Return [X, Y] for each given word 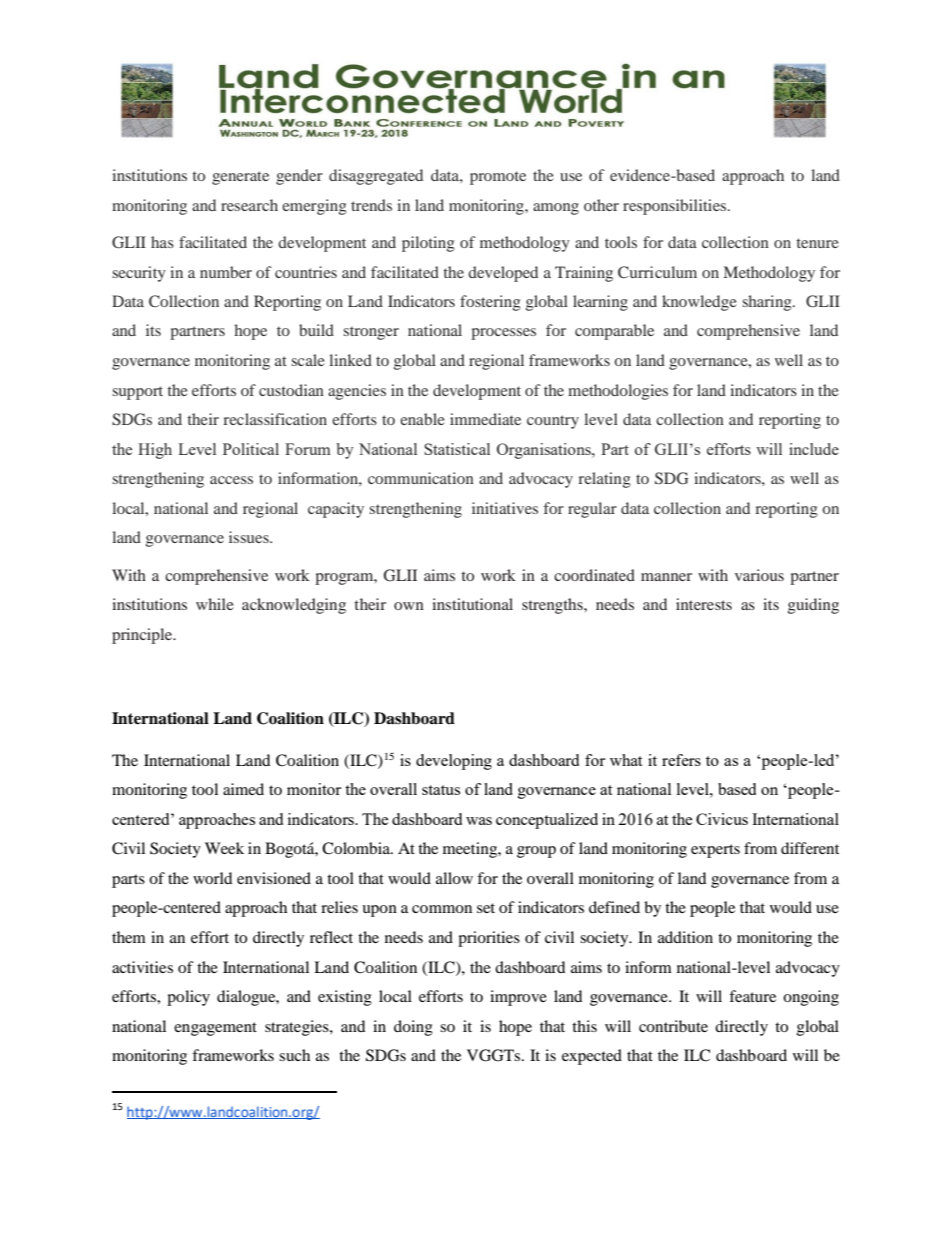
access [231, 480]
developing [454, 762]
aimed [243, 789]
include [814, 449]
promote [498, 178]
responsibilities [676, 207]
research [249, 205]
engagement [215, 1029]
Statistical [457, 449]
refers [681, 760]
